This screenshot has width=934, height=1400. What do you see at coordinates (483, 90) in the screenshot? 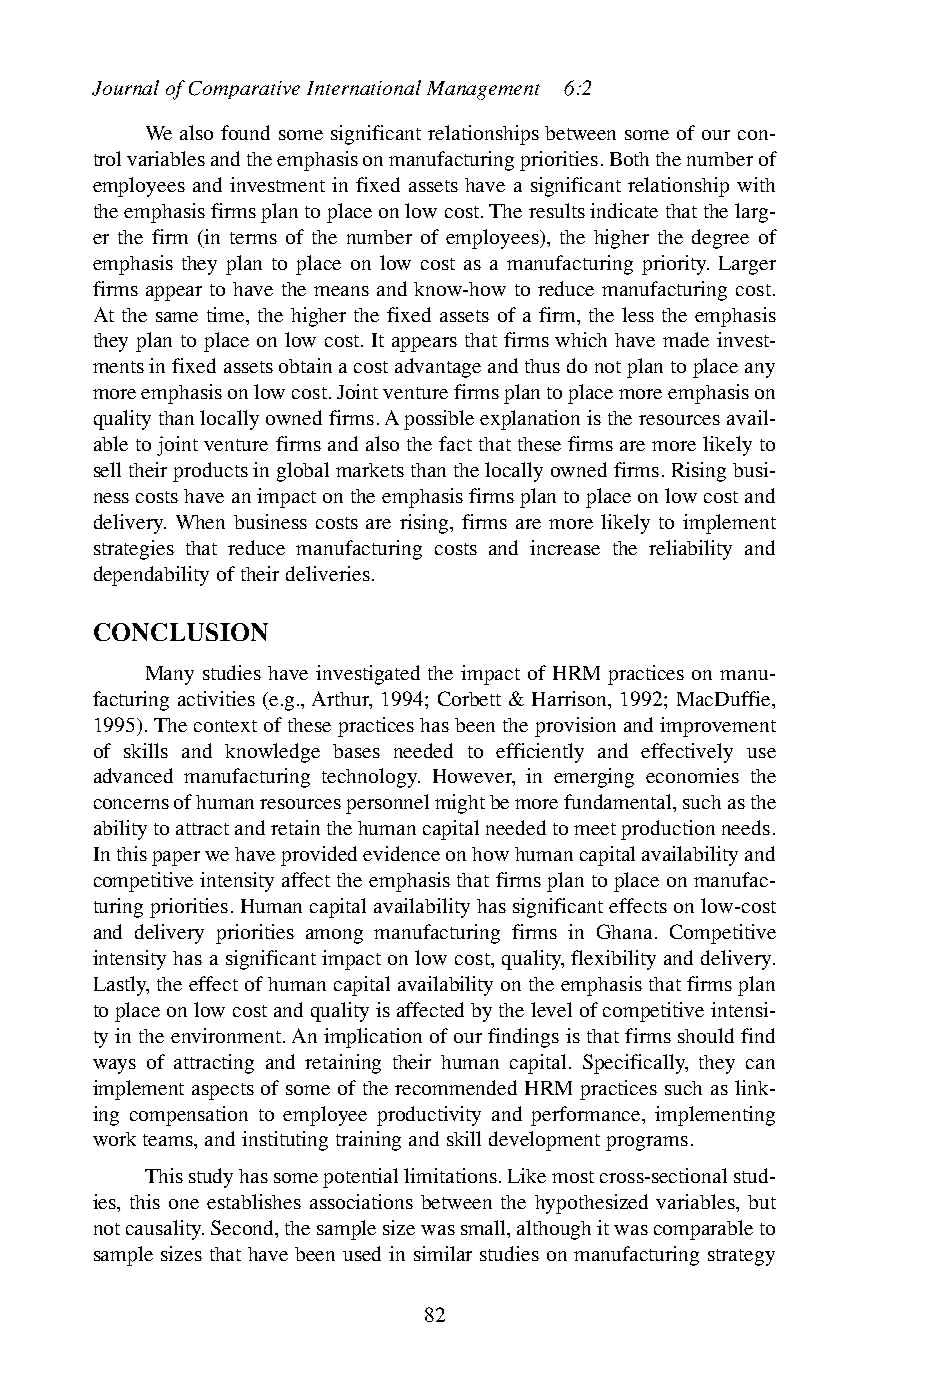
I see `Management` at bounding box center [483, 90].
